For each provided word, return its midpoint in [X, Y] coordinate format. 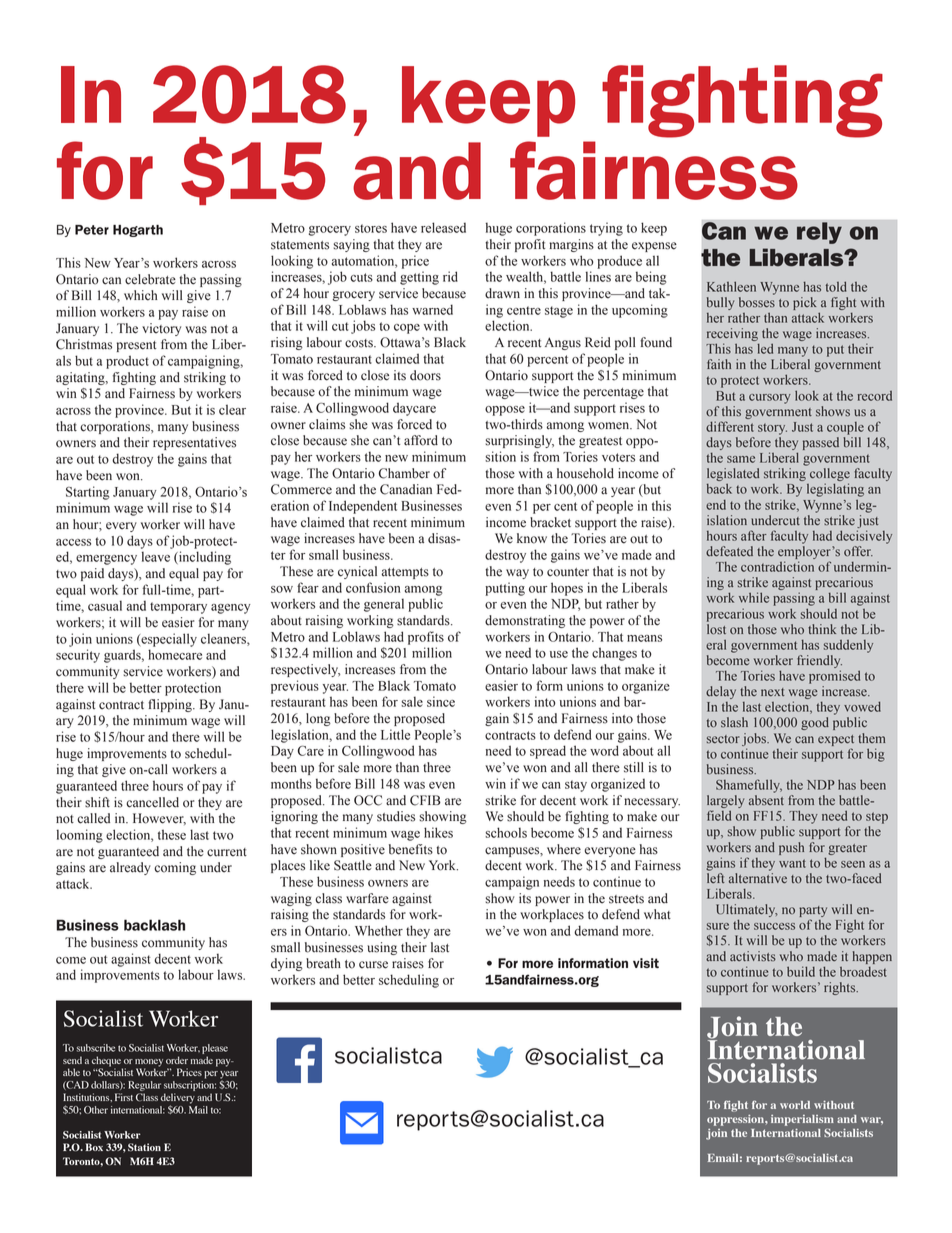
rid [450, 276]
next [773, 692]
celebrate [150, 279]
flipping [171, 705]
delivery [178, 1099]
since [441, 701]
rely [819, 233]
